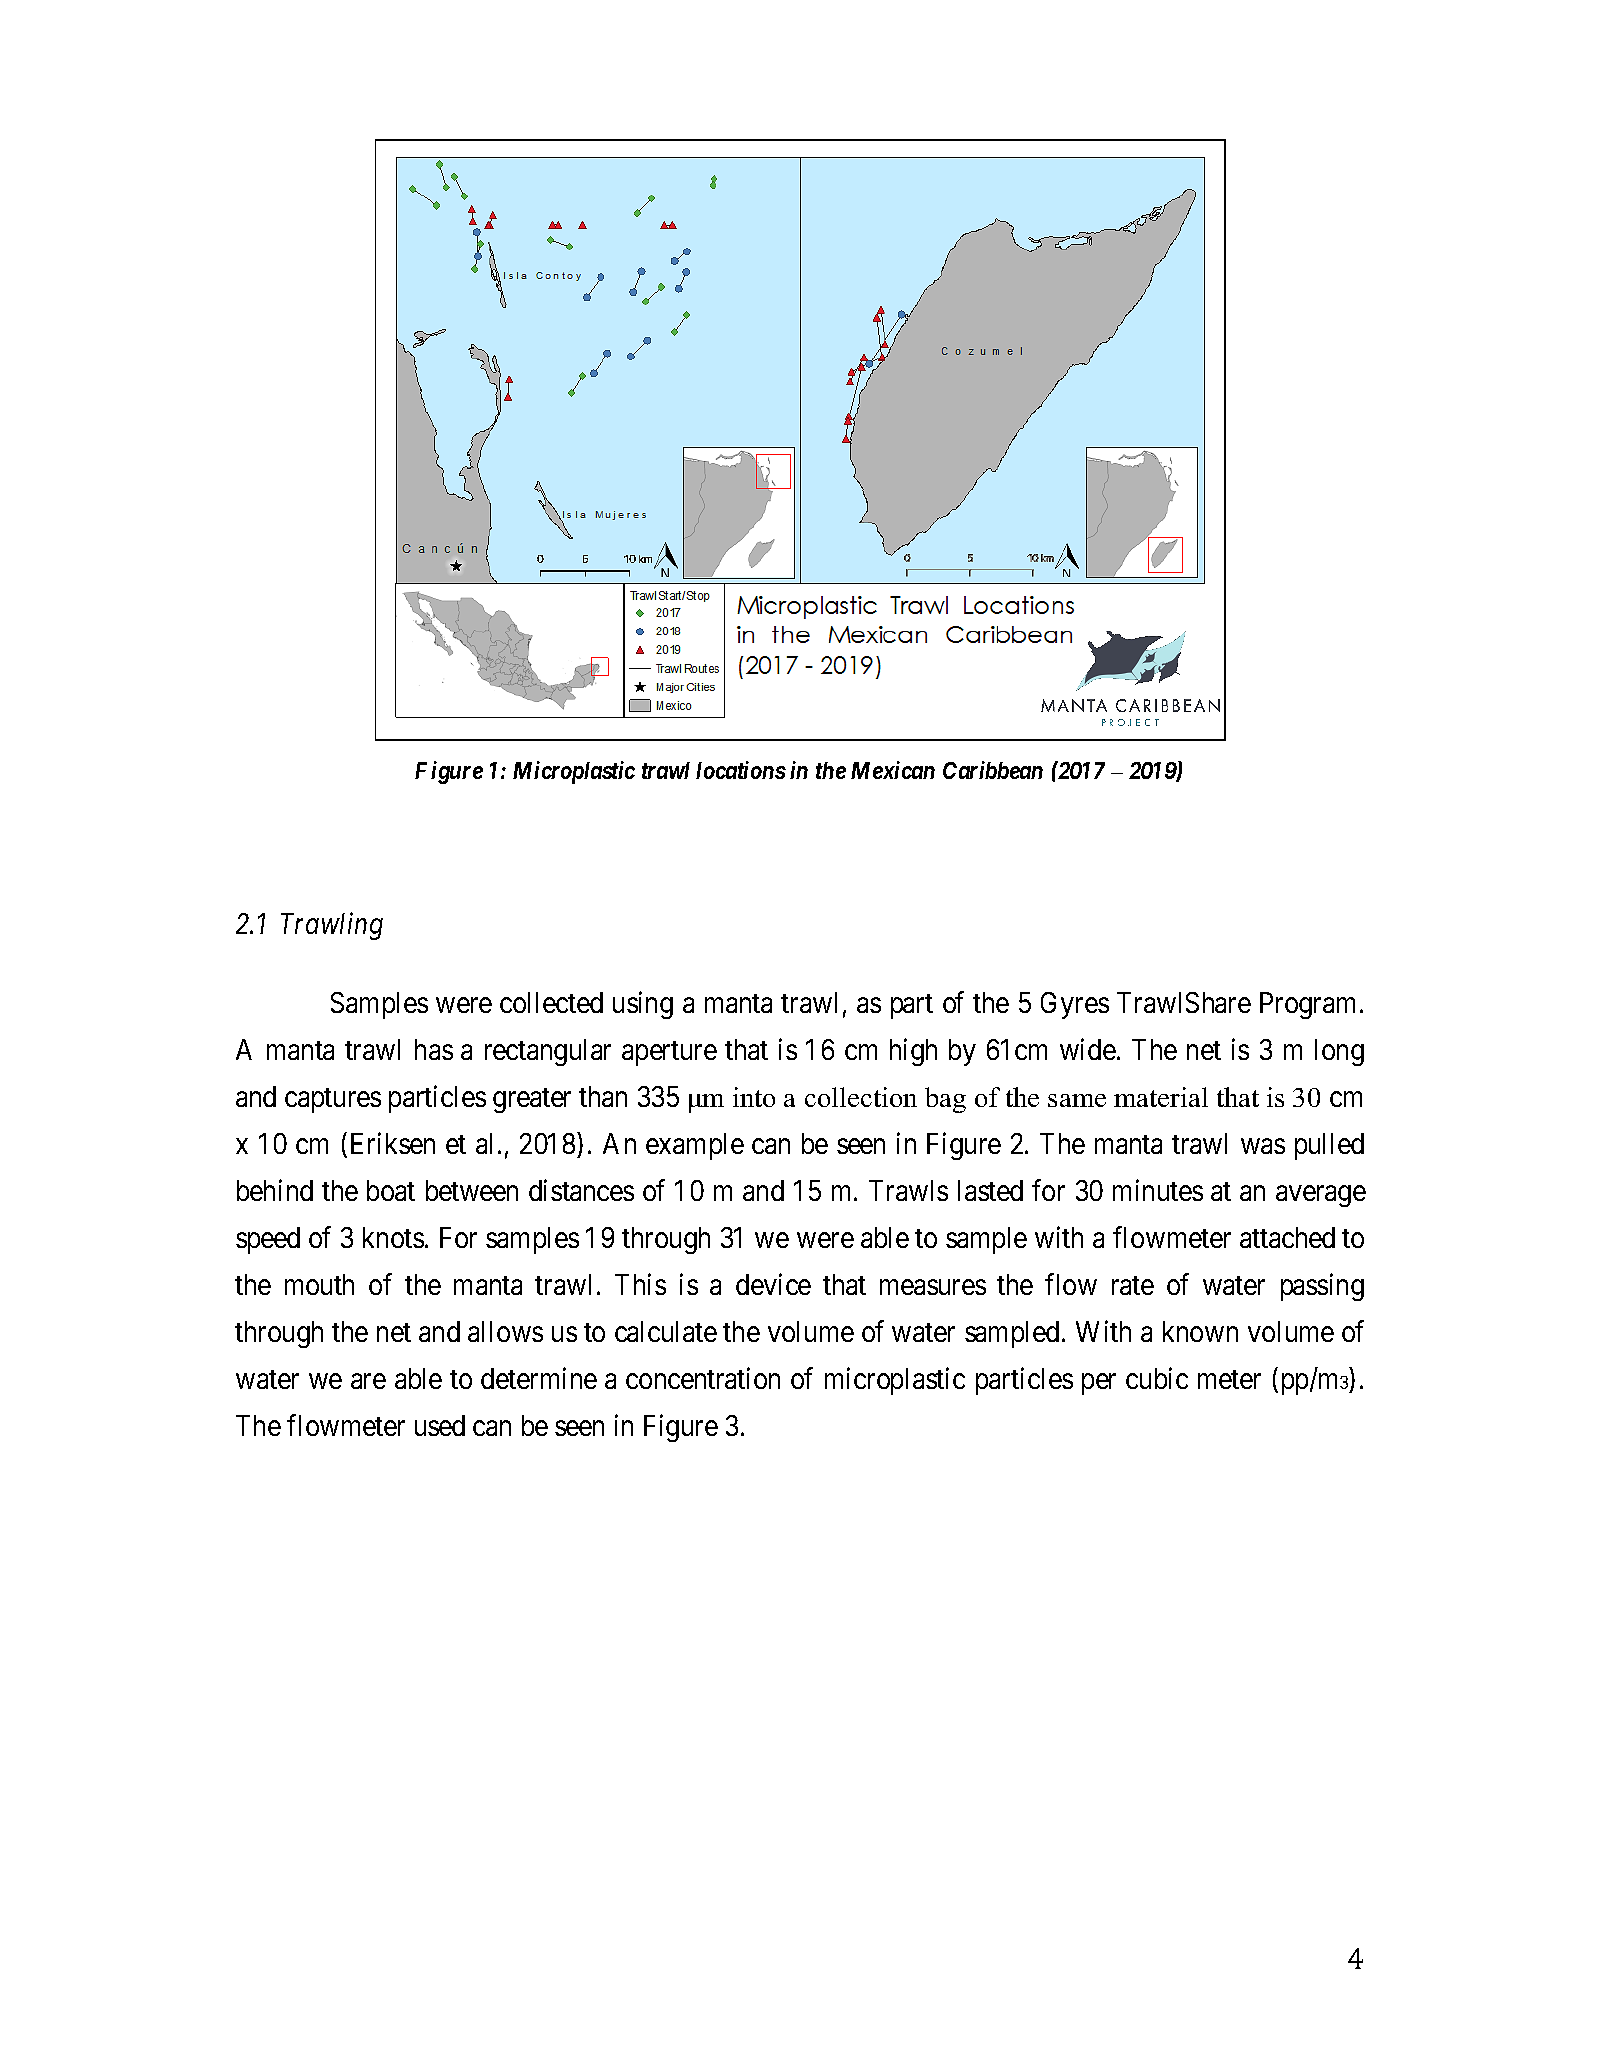  What do you see at coordinates (893, 770) in the document?
I see `Mexican` at bounding box center [893, 770].
